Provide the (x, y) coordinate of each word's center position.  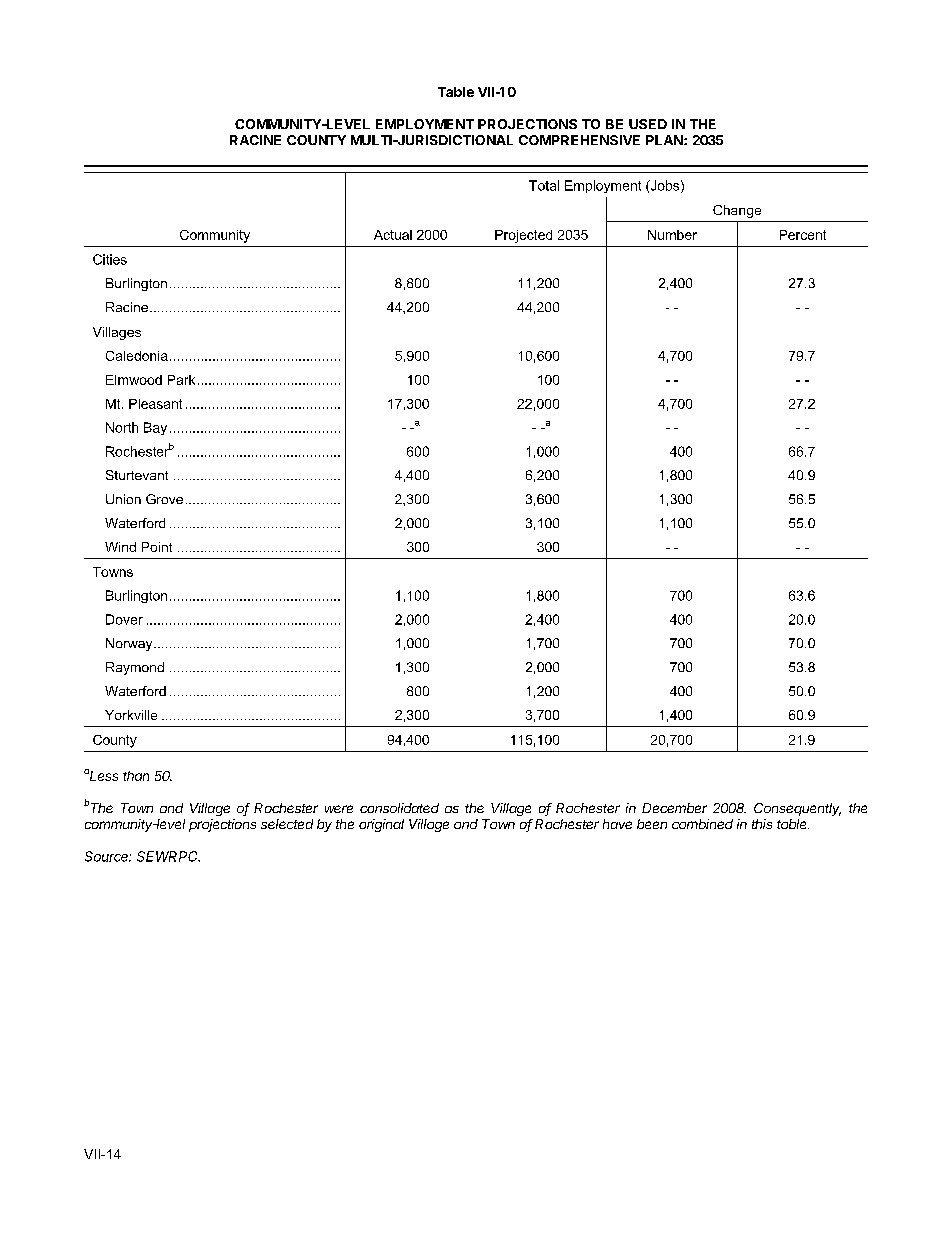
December (674, 808)
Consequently (797, 809)
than (136, 776)
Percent (803, 235)
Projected (523, 236)
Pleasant (155, 404)
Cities (110, 259)
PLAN (665, 140)
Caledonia (137, 356)
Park (181, 380)
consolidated (399, 808)
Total (544, 185)
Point (157, 547)
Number (672, 235)
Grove (164, 499)
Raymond (135, 668)
